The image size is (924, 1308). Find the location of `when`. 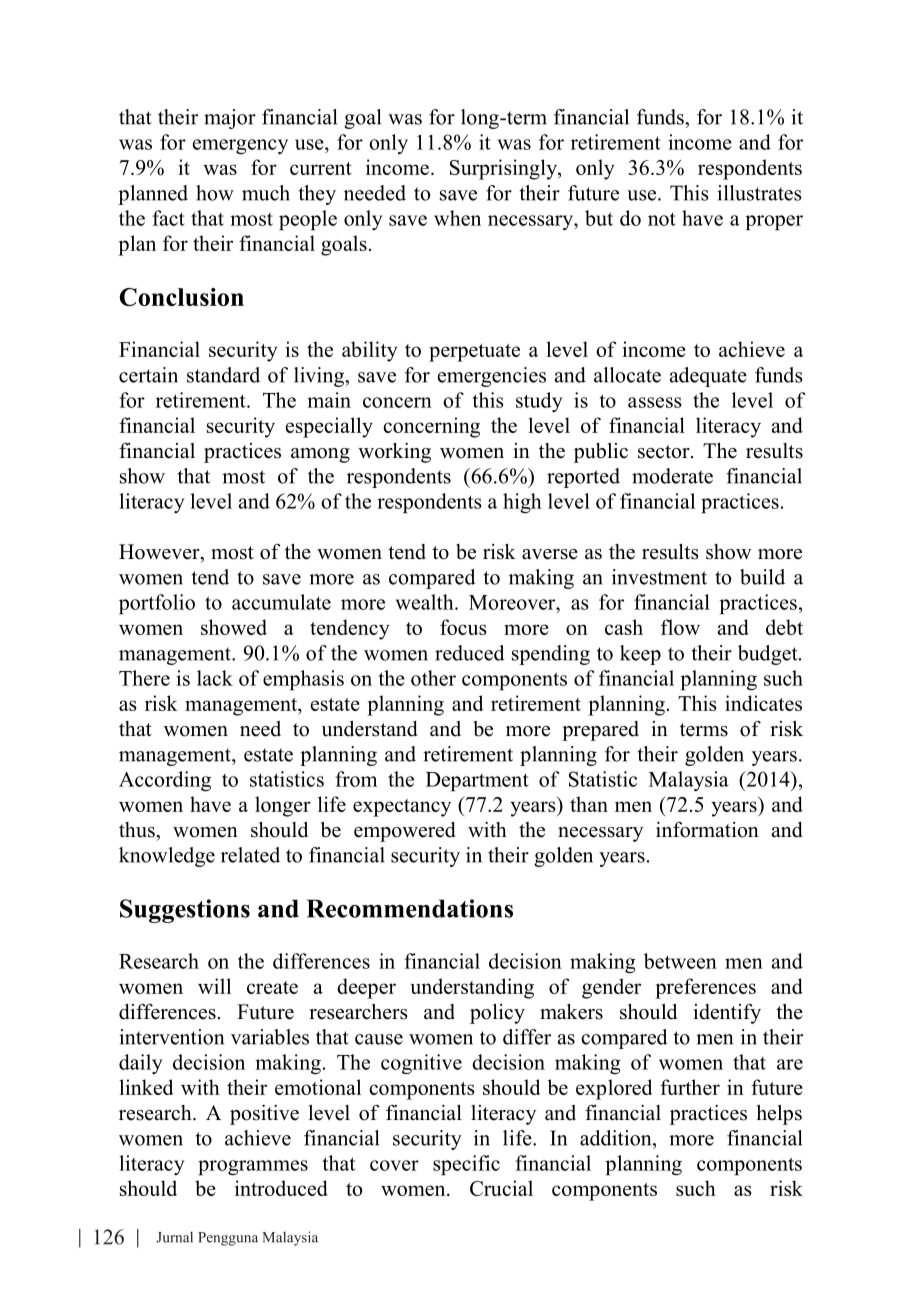

when is located at coordinates (457, 218).
